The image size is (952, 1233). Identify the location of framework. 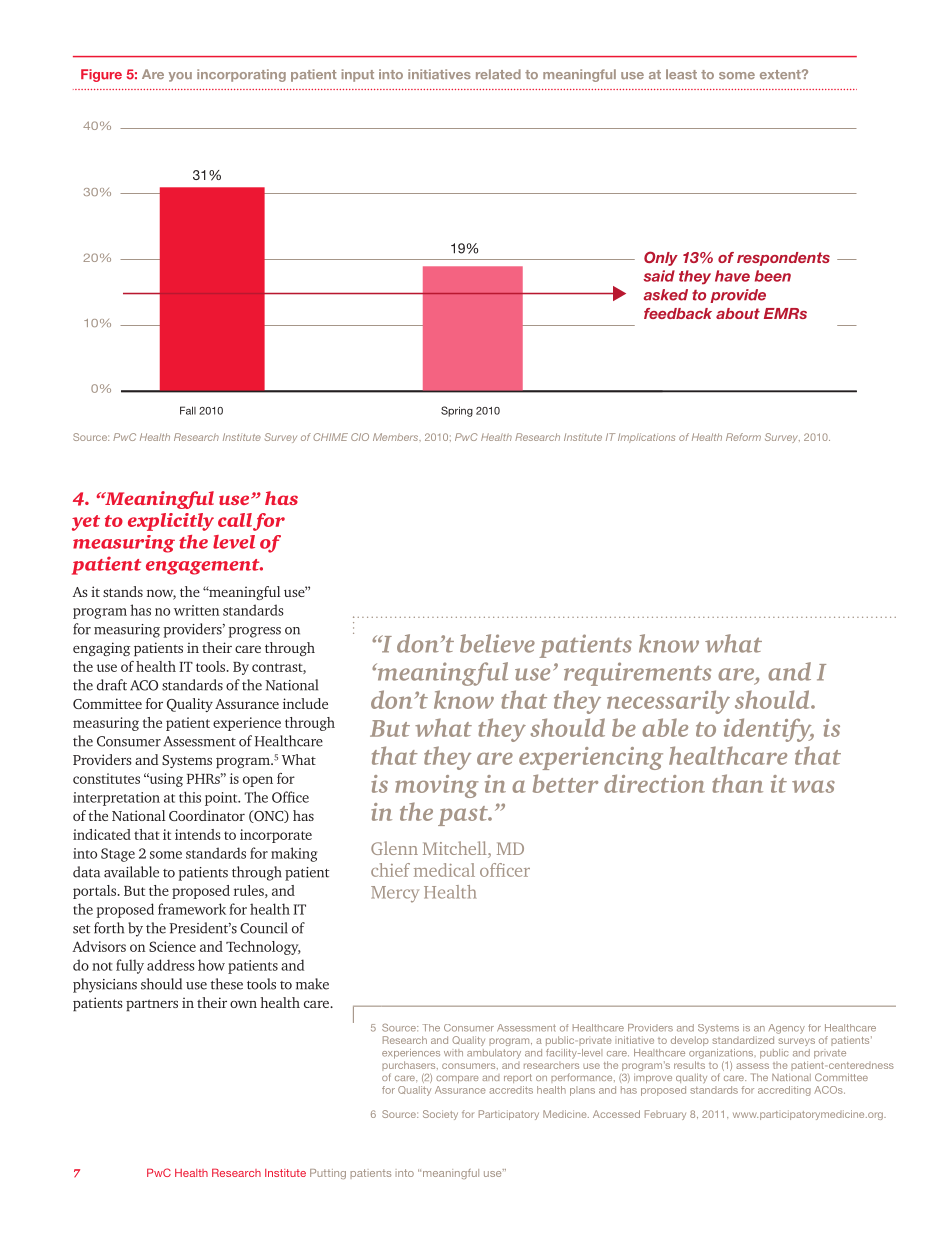
(192, 909).
